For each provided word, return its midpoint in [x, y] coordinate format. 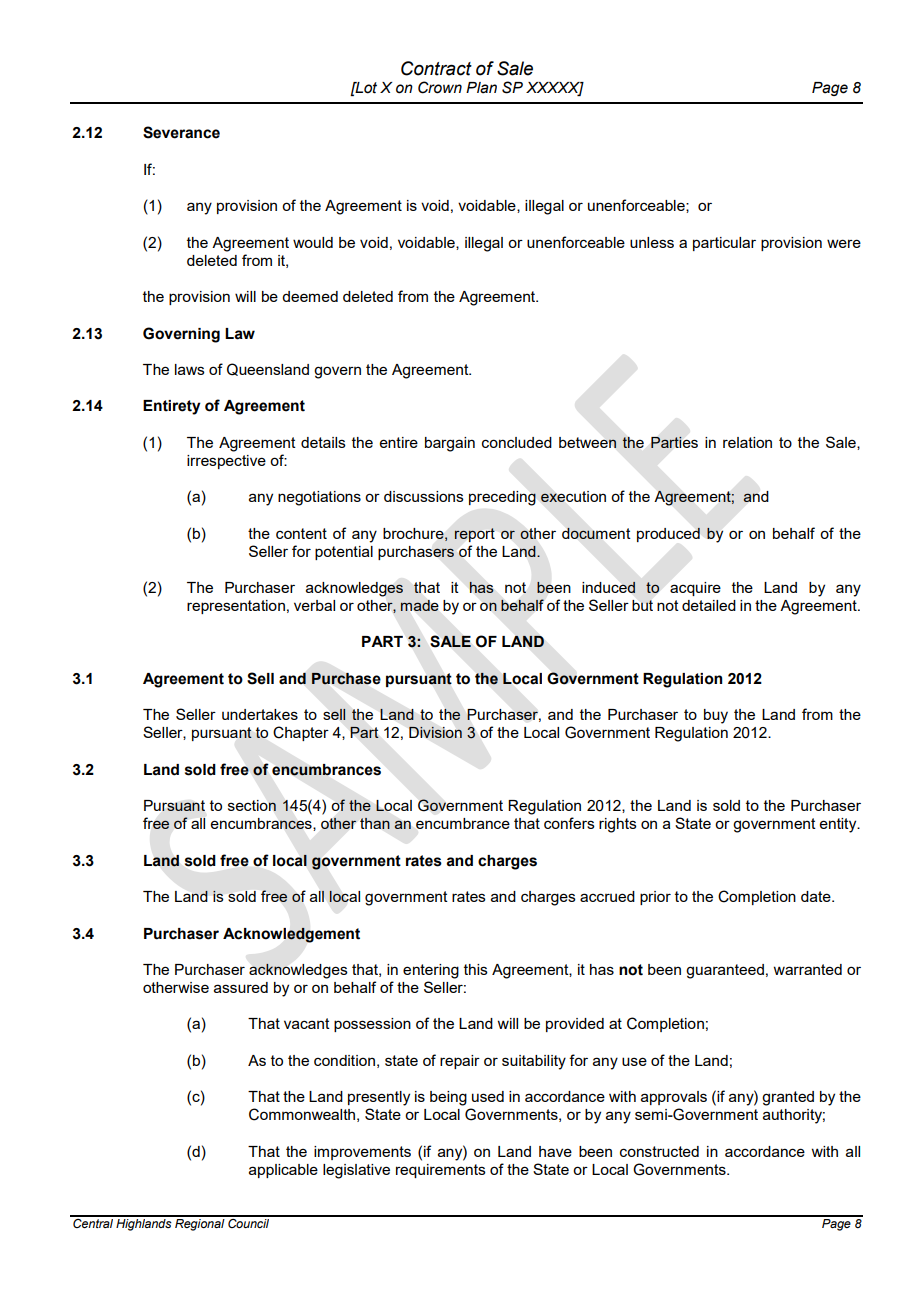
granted [788, 1098]
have [555, 1151]
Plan [481, 88]
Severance [181, 132]
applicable [283, 1171]
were [844, 243]
